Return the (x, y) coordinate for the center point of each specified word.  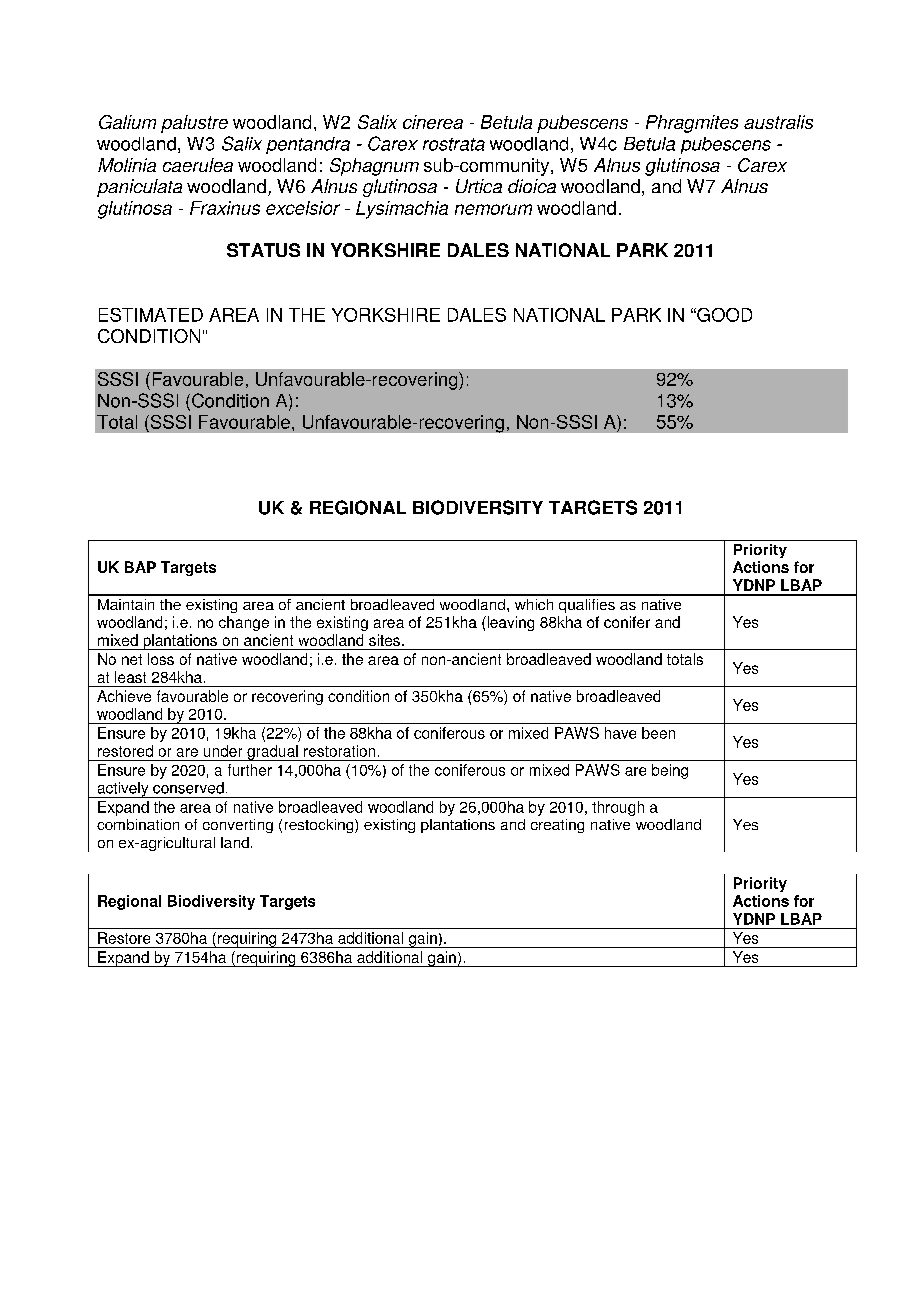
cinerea (433, 122)
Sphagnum (374, 167)
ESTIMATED (151, 315)
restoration (339, 751)
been (658, 733)
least (130, 677)
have (620, 733)
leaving (509, 623)
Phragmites (692, 124)
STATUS (263, 250)
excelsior (303, 208)
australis (778, 122)
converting (238, 826)
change (244, 623)
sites (384, 640)
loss (161, 659)
